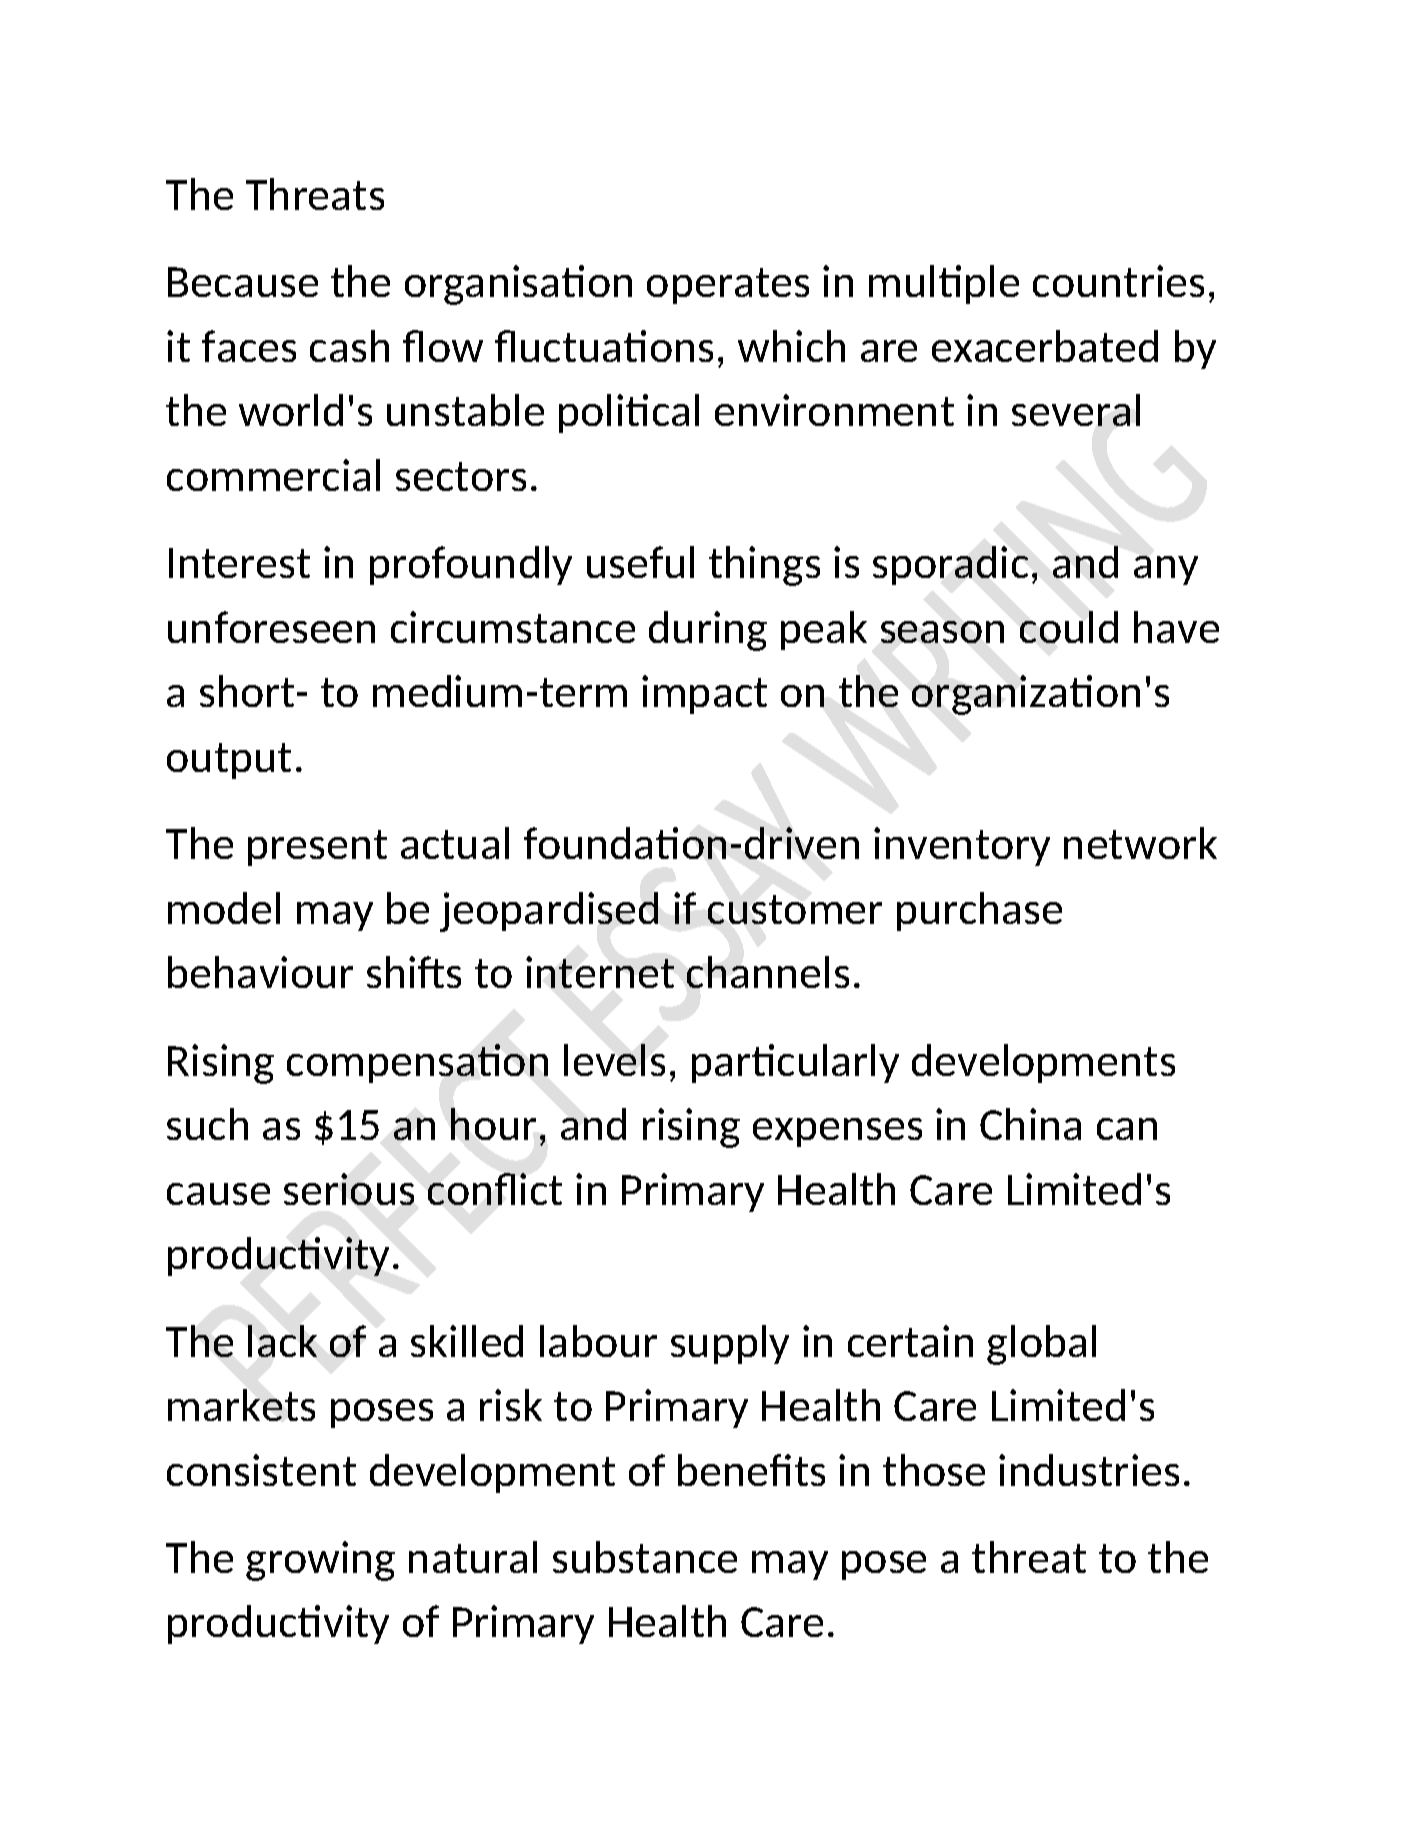 This page has height=1821, width=1407. Describe the element at coordinates (320, 1561) in the page. I see `growing` at that location.
